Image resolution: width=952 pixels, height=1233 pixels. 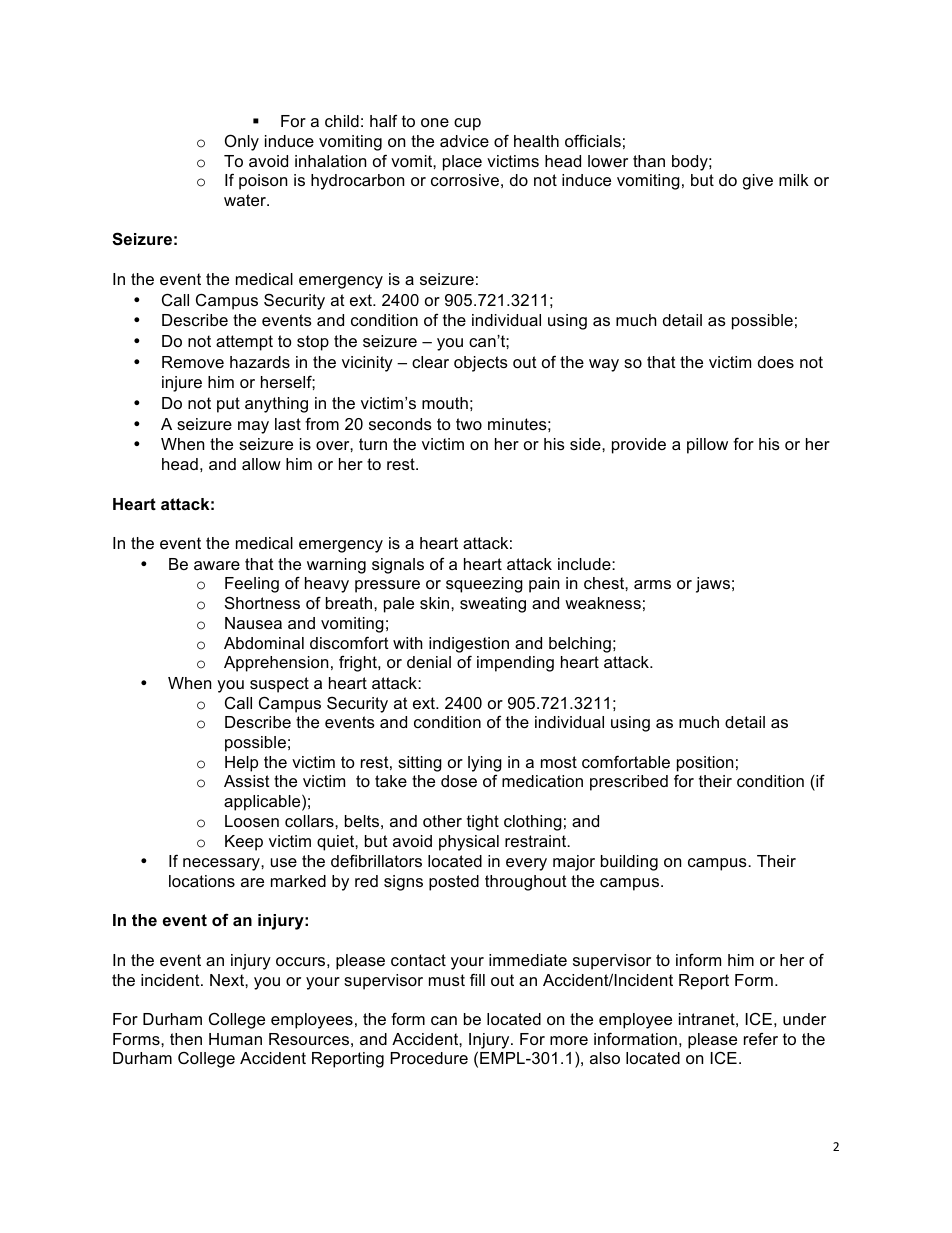 What do you see at coordinates (464, 141) in the document?
I see `advice` at bounding box center [464, 141].
